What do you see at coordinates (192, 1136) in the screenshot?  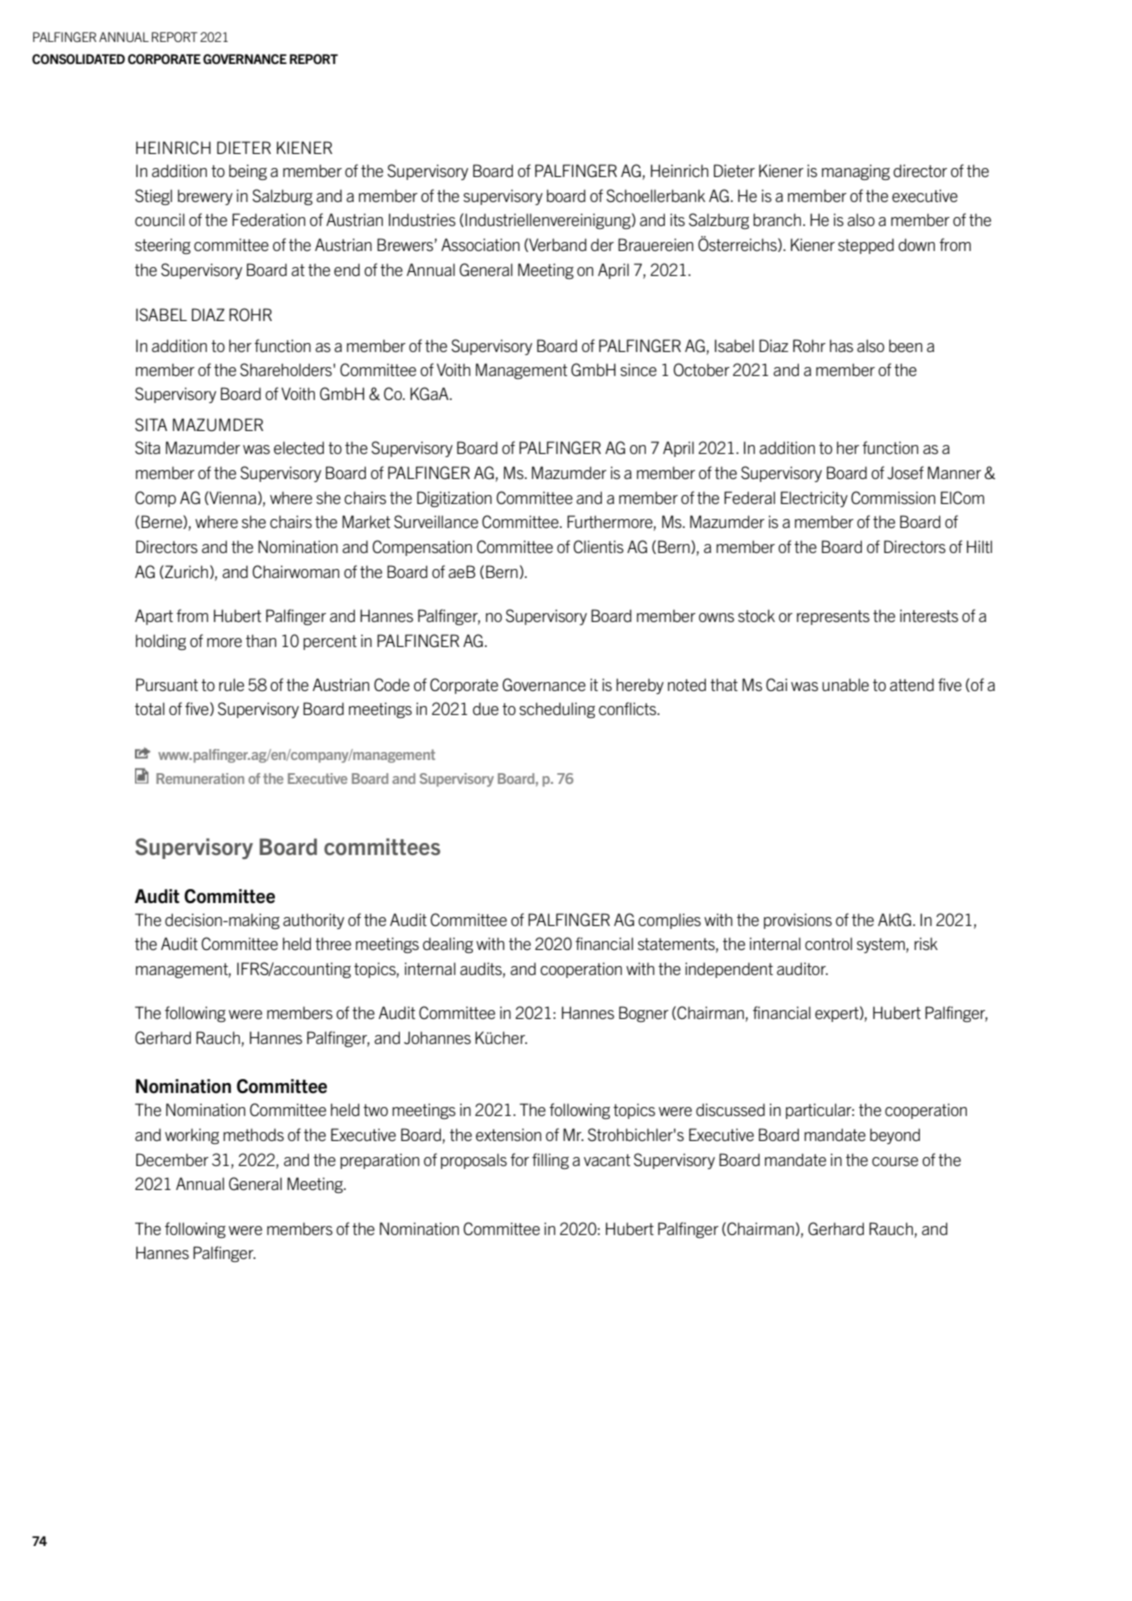 I see `working` at bounding box center [192, 1136].
